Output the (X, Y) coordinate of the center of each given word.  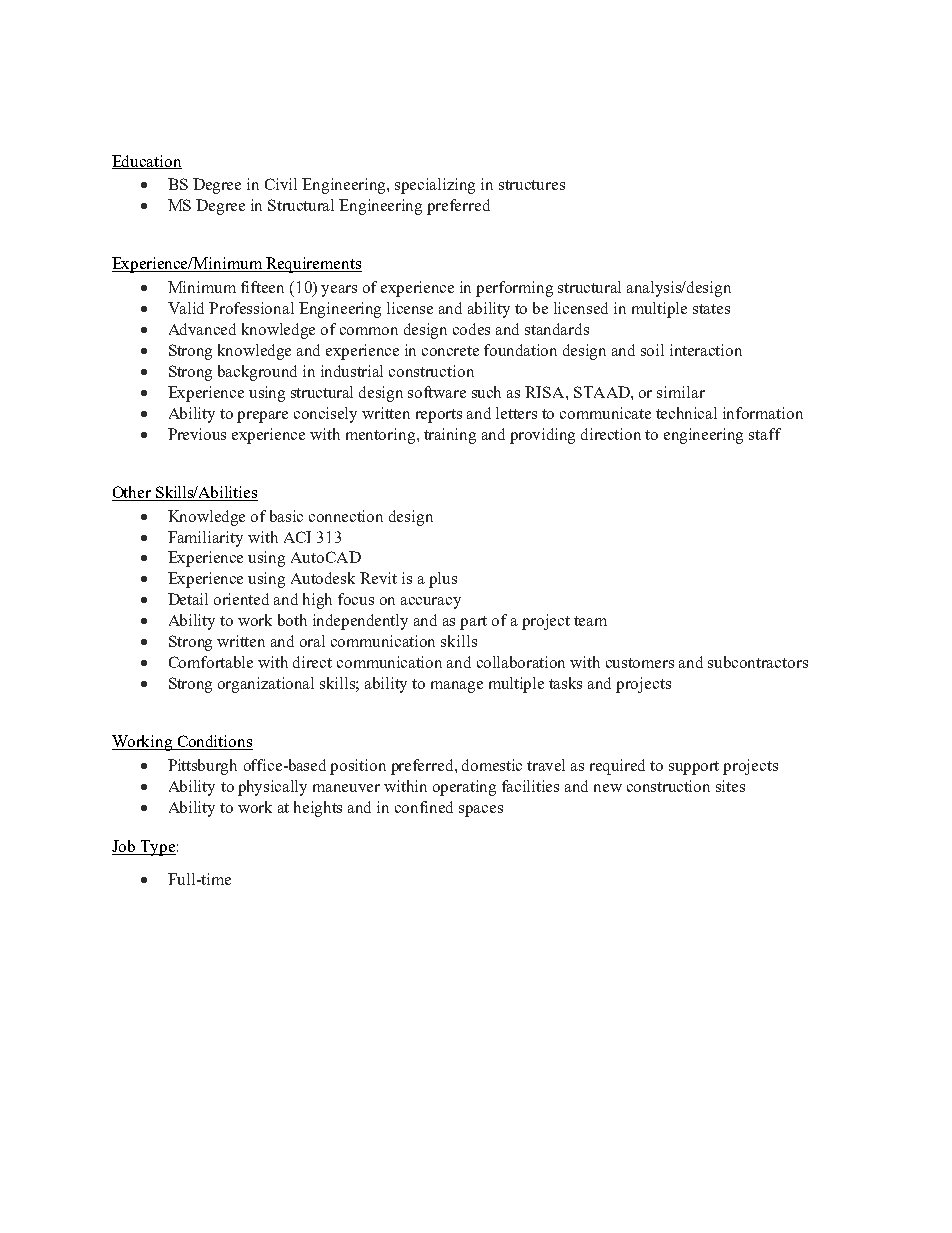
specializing (435, 186)
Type (157, 848)
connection (346, 516)
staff (765, 434)
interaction (706, 350)
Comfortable (211, 662)
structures (532, 185)
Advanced (202, 329)
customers (640, 663)
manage (457, 687)
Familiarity (205, 539)
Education (147, 162)
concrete (450, 351)
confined (424, 807)
